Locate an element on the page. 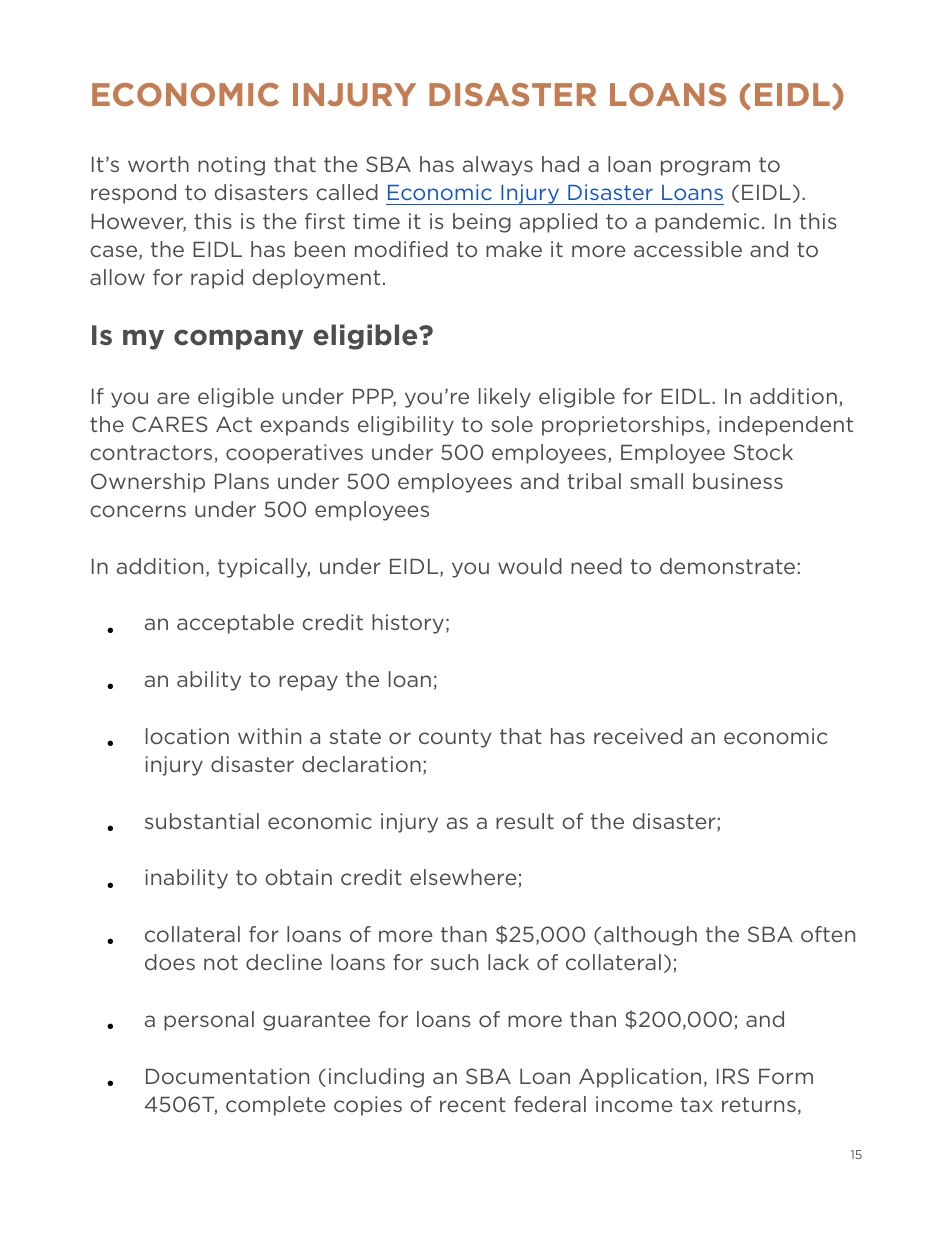 This page has width=952, height=1233. noting is located at coordinates (231, 166).
